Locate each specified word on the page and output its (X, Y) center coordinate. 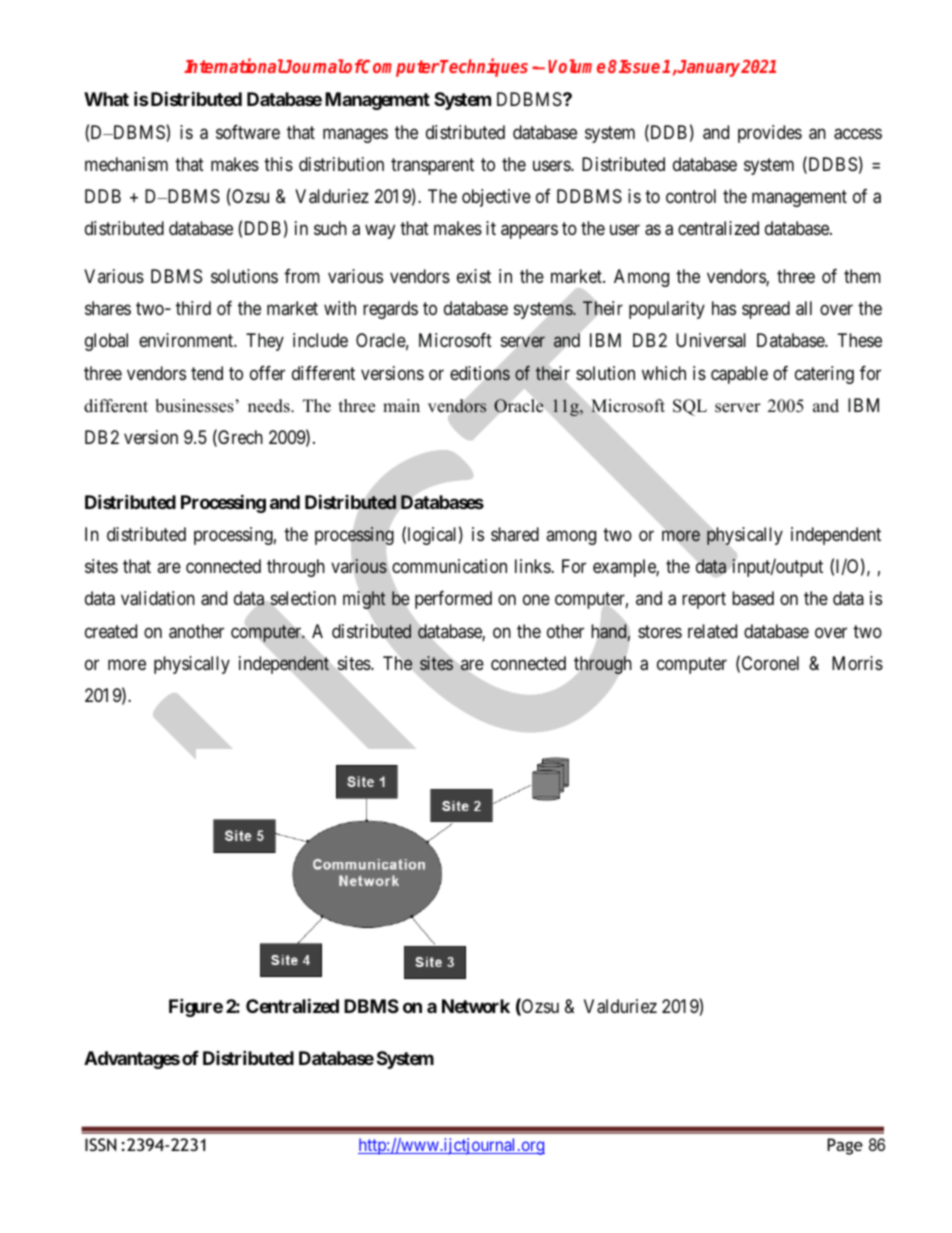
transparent (432, 166)
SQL (690, 407)
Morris (857, 663)
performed (453, 600)
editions (480, 373)
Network (476, 1006)
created (111, 631)
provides (770, 134)
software (248, 132)
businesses (194, 406)
